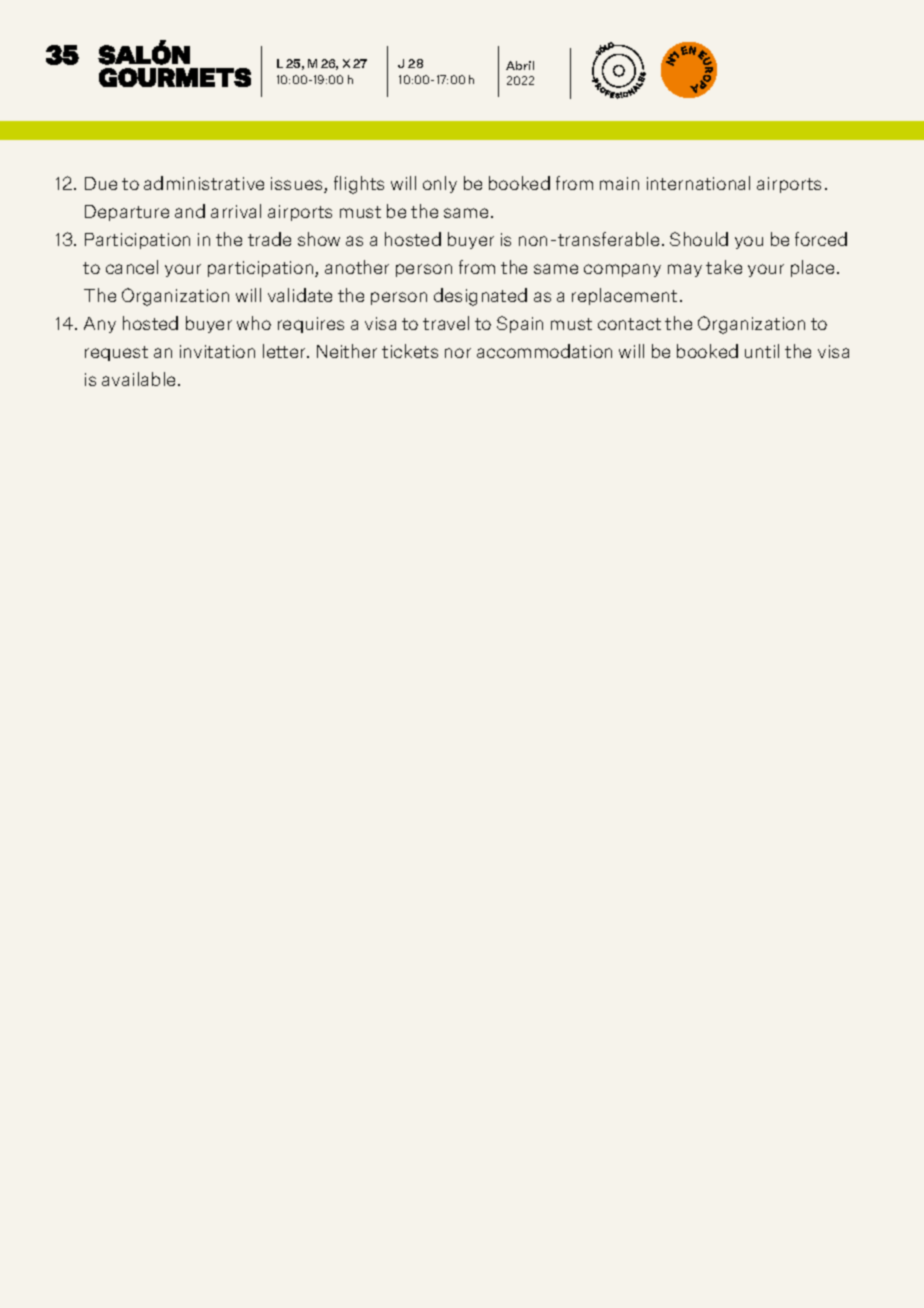 Image resolution: width=924 pixels, height=1308 pixels. What do you see at coordinates (699, 239) in the image?
I see `Should` at bounding box center [699, 239].
